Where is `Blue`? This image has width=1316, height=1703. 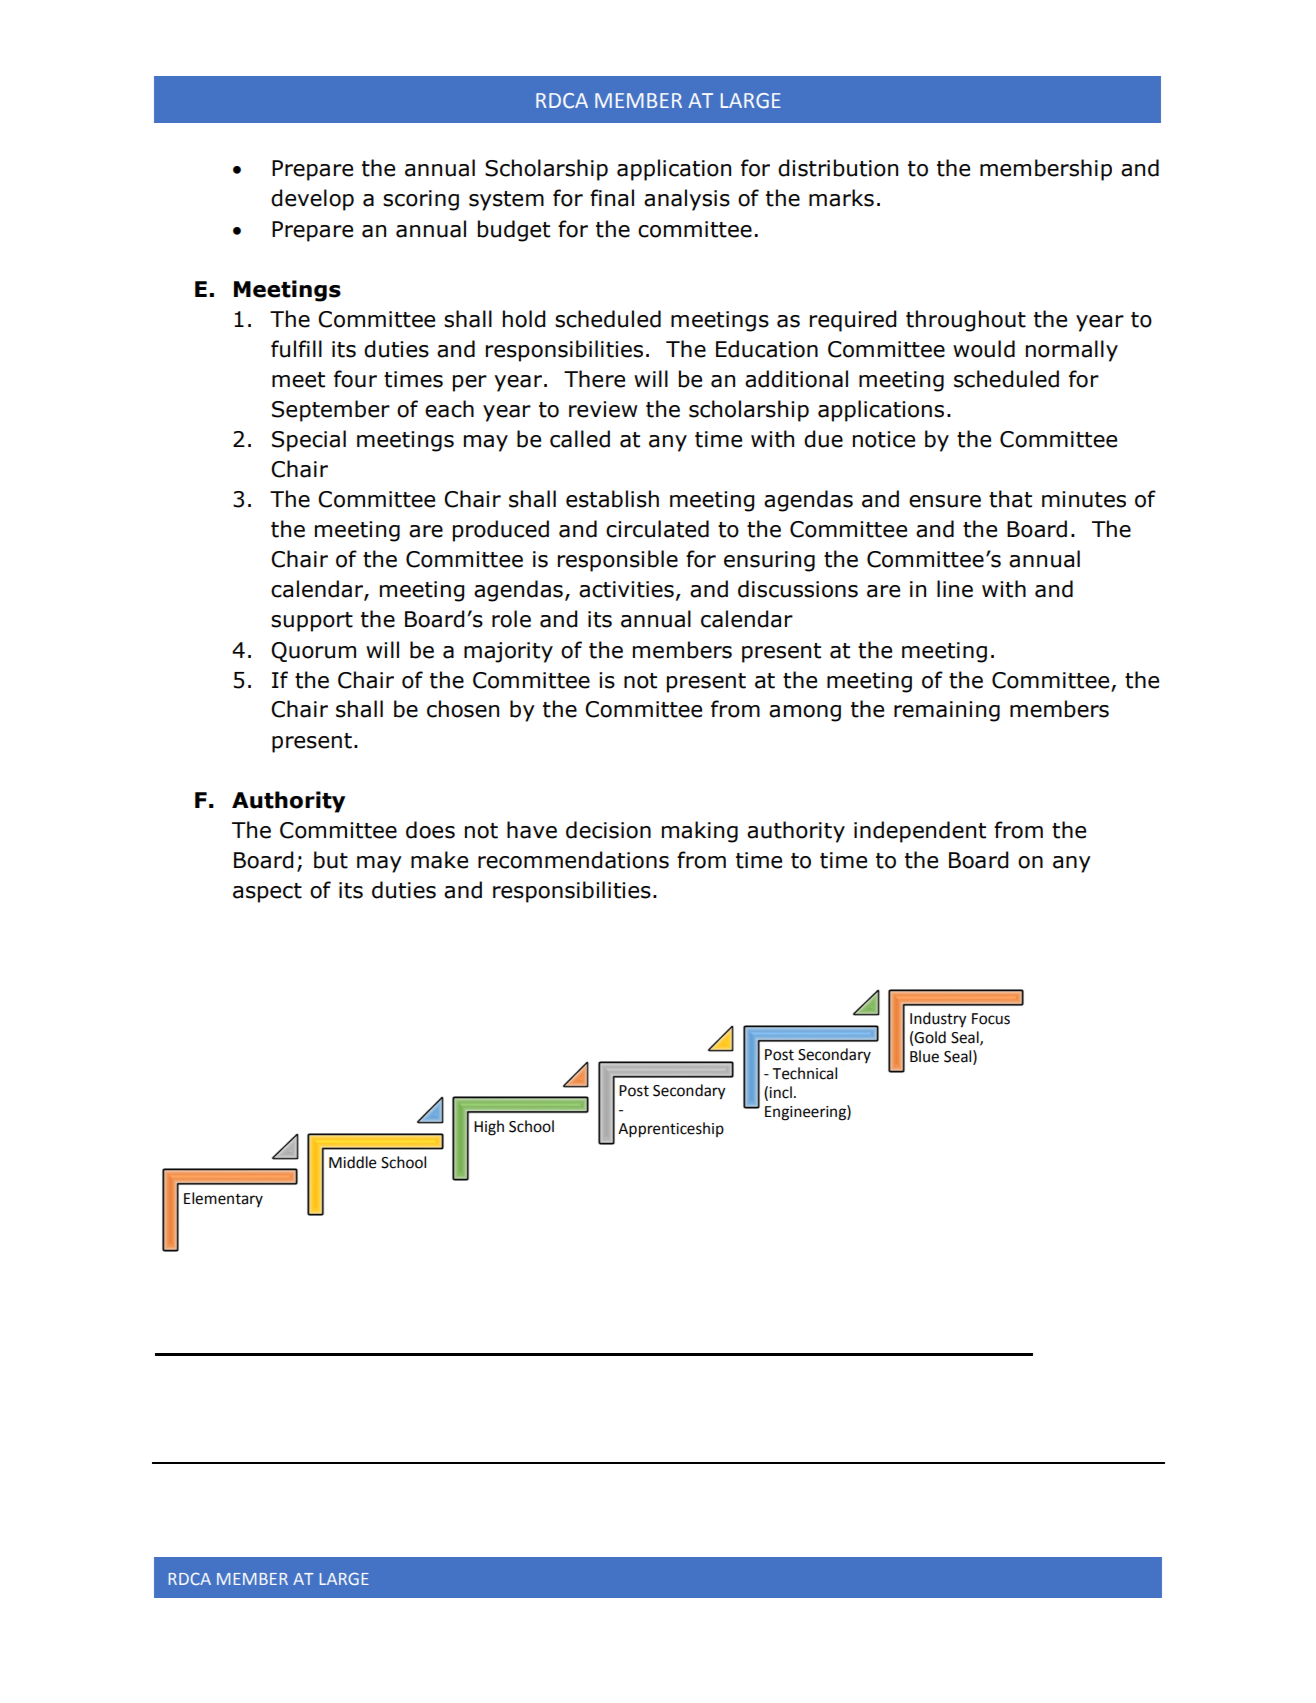 Blue is located at coordinates (924, 1056).
